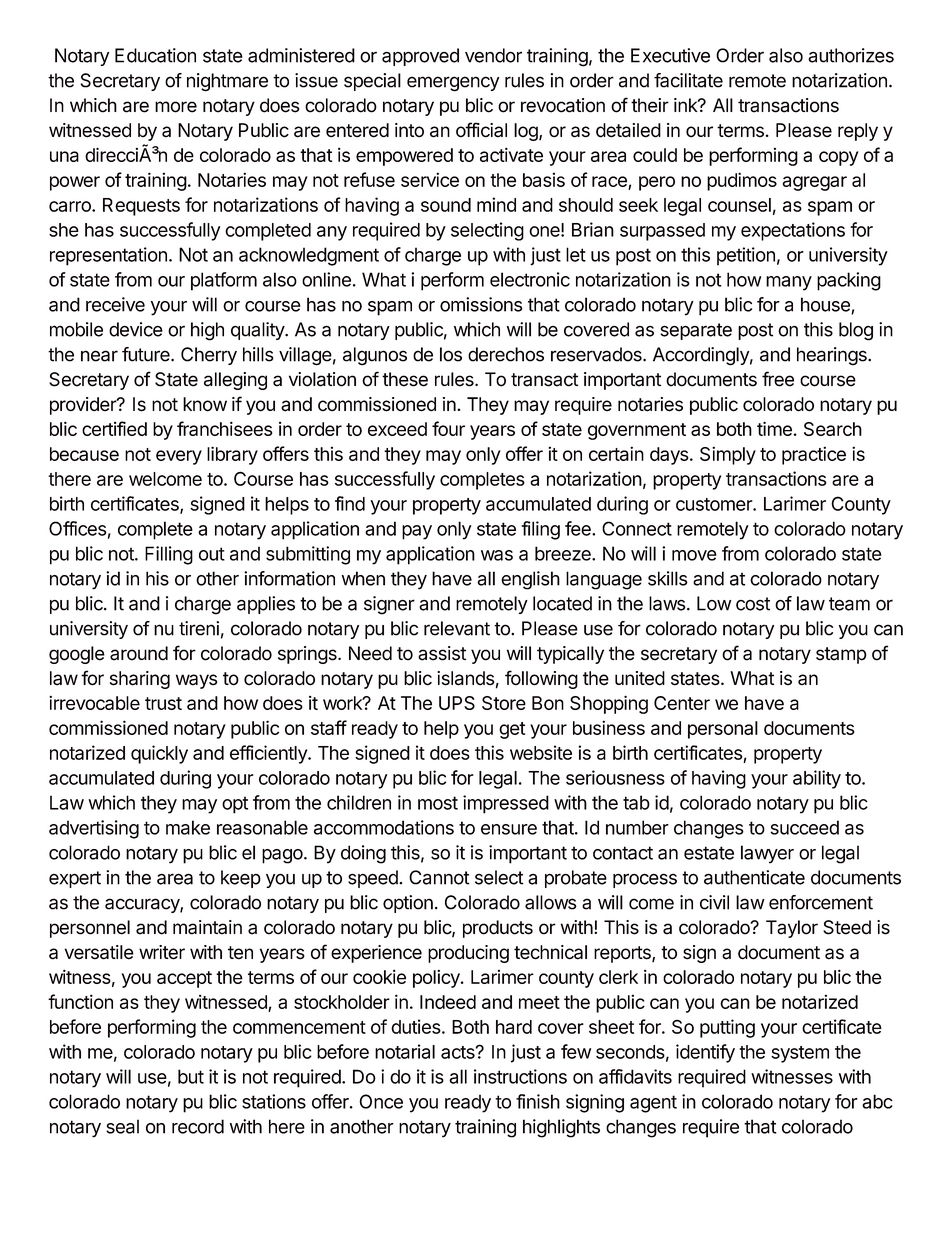 The image size is (952, 1233). Describe the element at coordinates (191, 1076) in the screenshot. I see `but` at that location.
